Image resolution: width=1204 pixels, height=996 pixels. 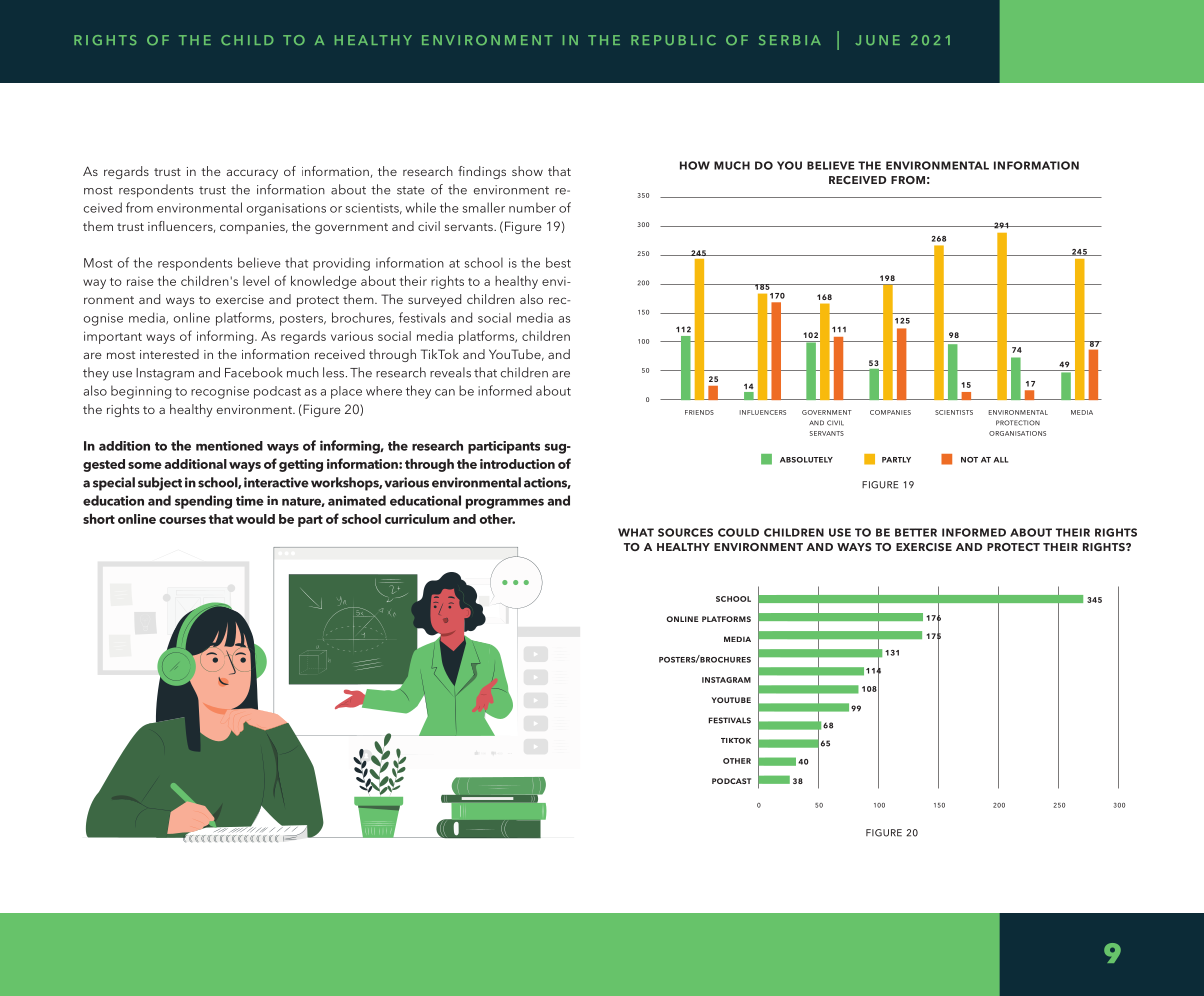 What do you see at coordinates (505, 503) in the page?
I see `programmes` at bounding box center [505, 503].
